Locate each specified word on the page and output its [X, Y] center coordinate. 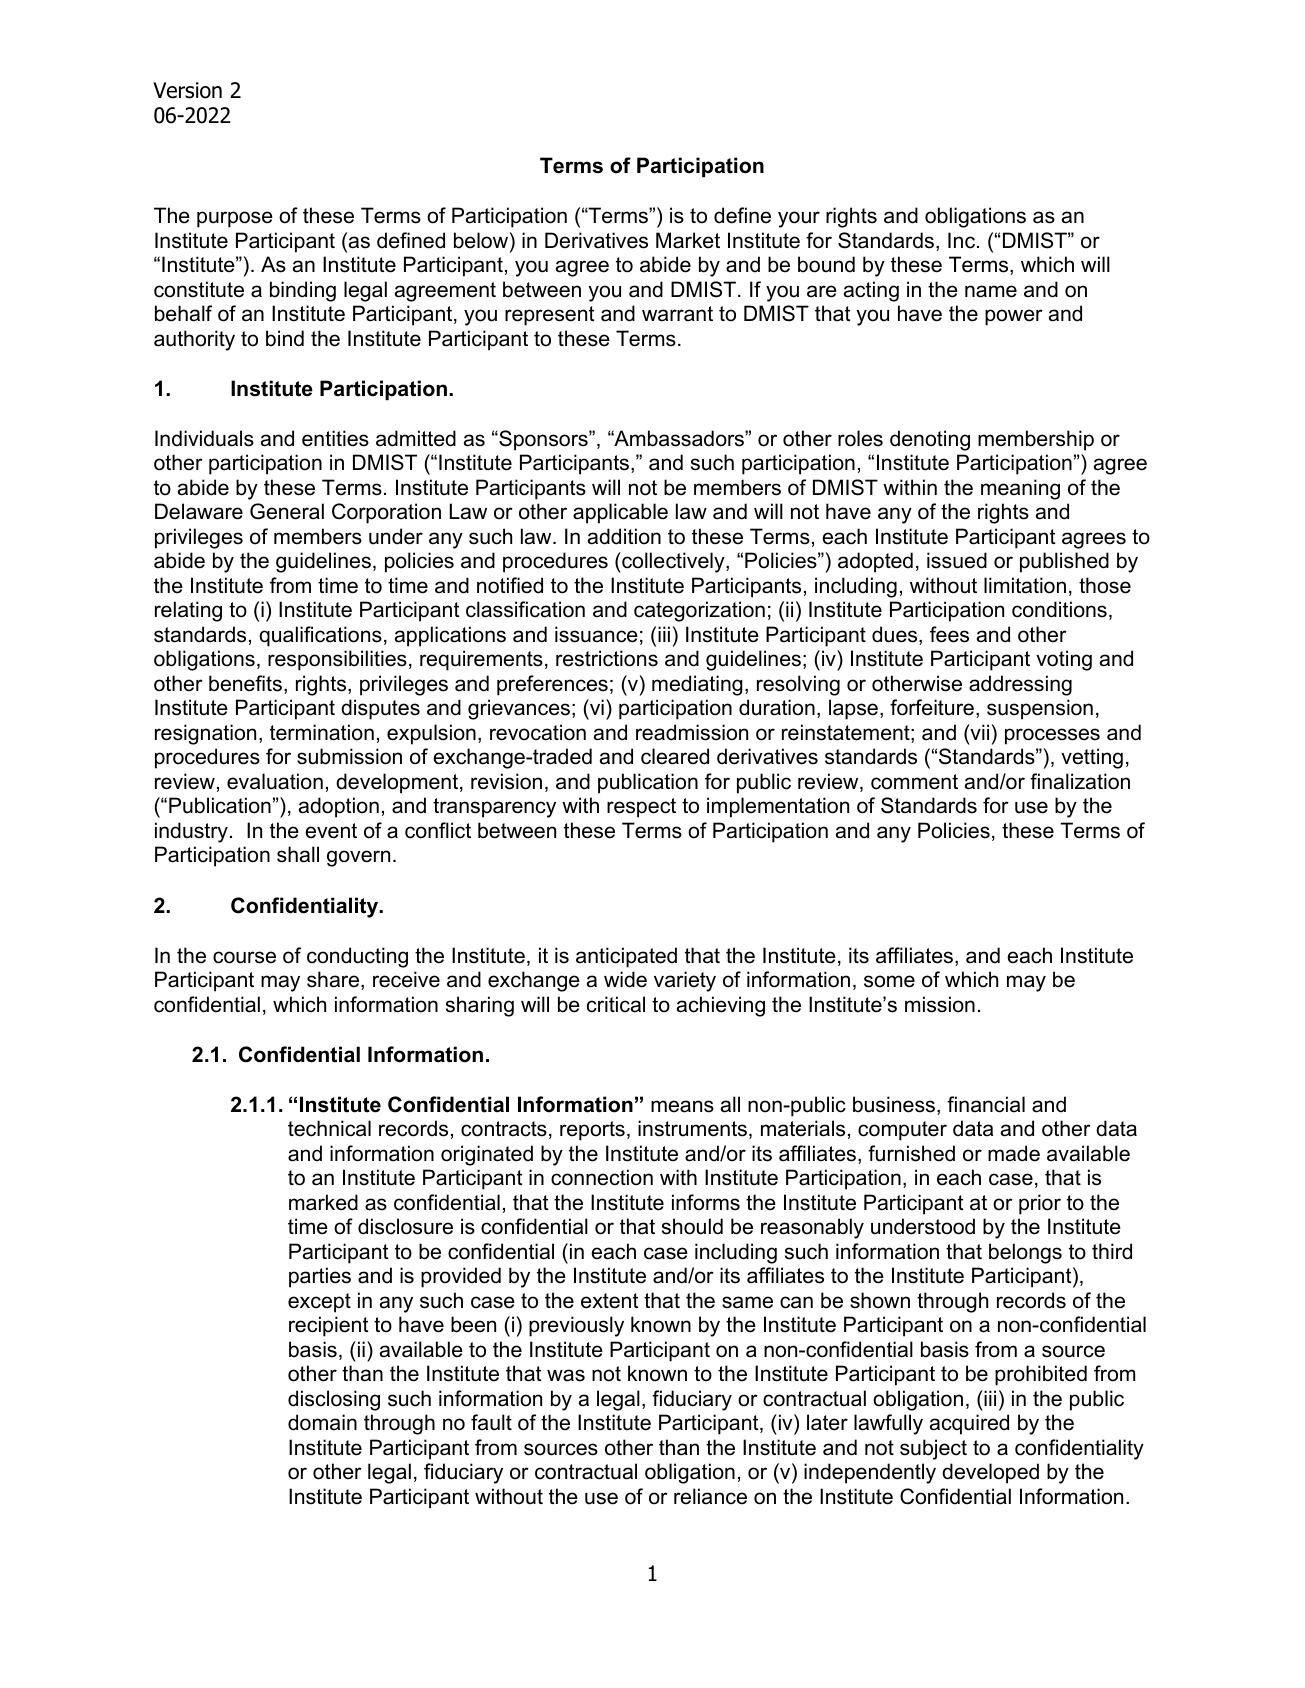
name [991, 291]
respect [641, 808]
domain [322, 1422]
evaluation [275, 781]
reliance [710, 1496]
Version [187, 90]
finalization [1080, 781]
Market [688, 240]
